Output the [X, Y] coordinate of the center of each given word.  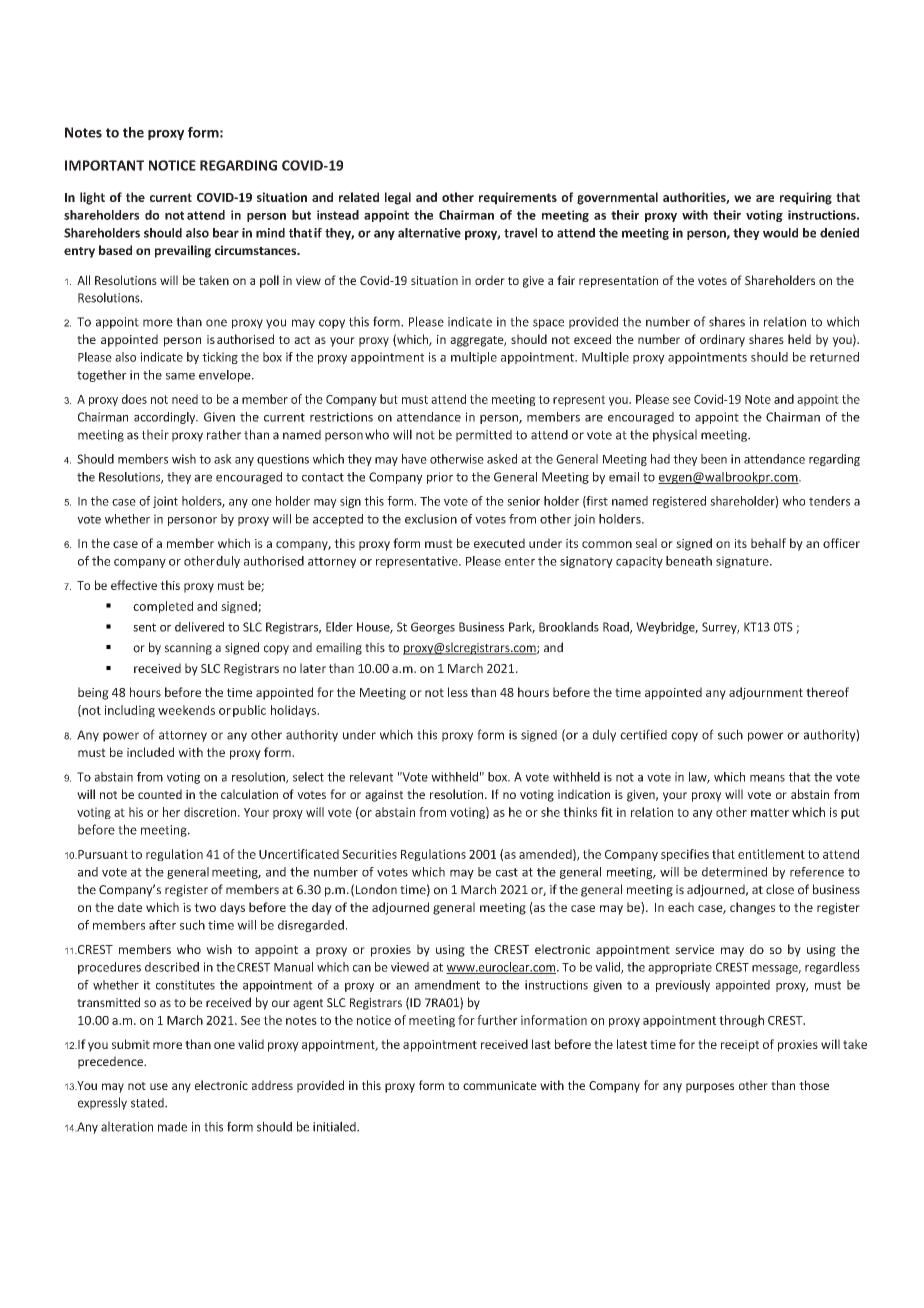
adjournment [766, 693]
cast [507, 872]
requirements [518, 198]
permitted [484, 436]
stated [148, 1103]
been [714, 459]
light [92, 198]
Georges [433, 628]
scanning [188, 649]
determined [734, 872]
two [205, 907]
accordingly [166, 418]
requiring [806, 198]
